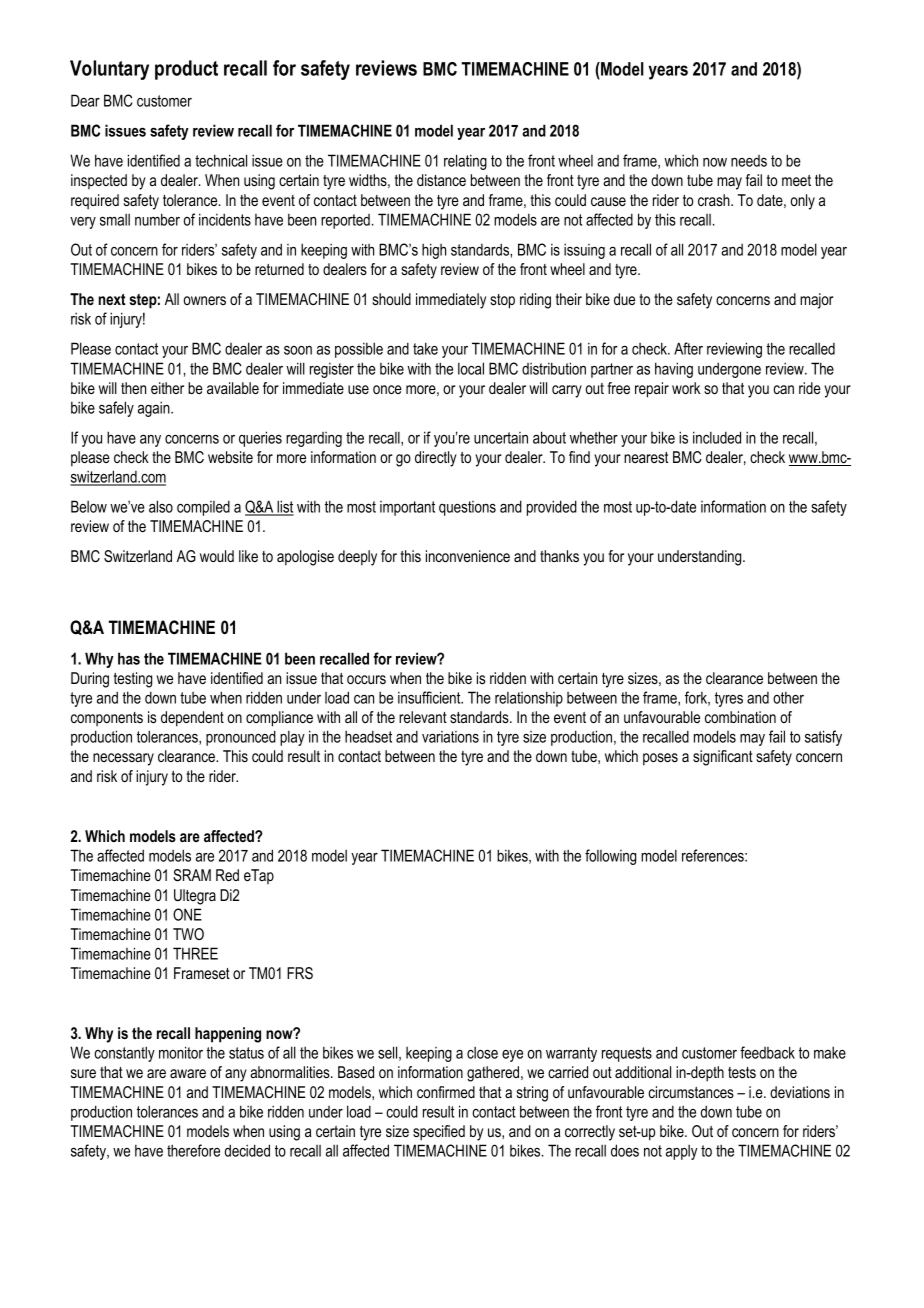 The image size is (924, 1308). I want to click on variations, so click(450, 737).
